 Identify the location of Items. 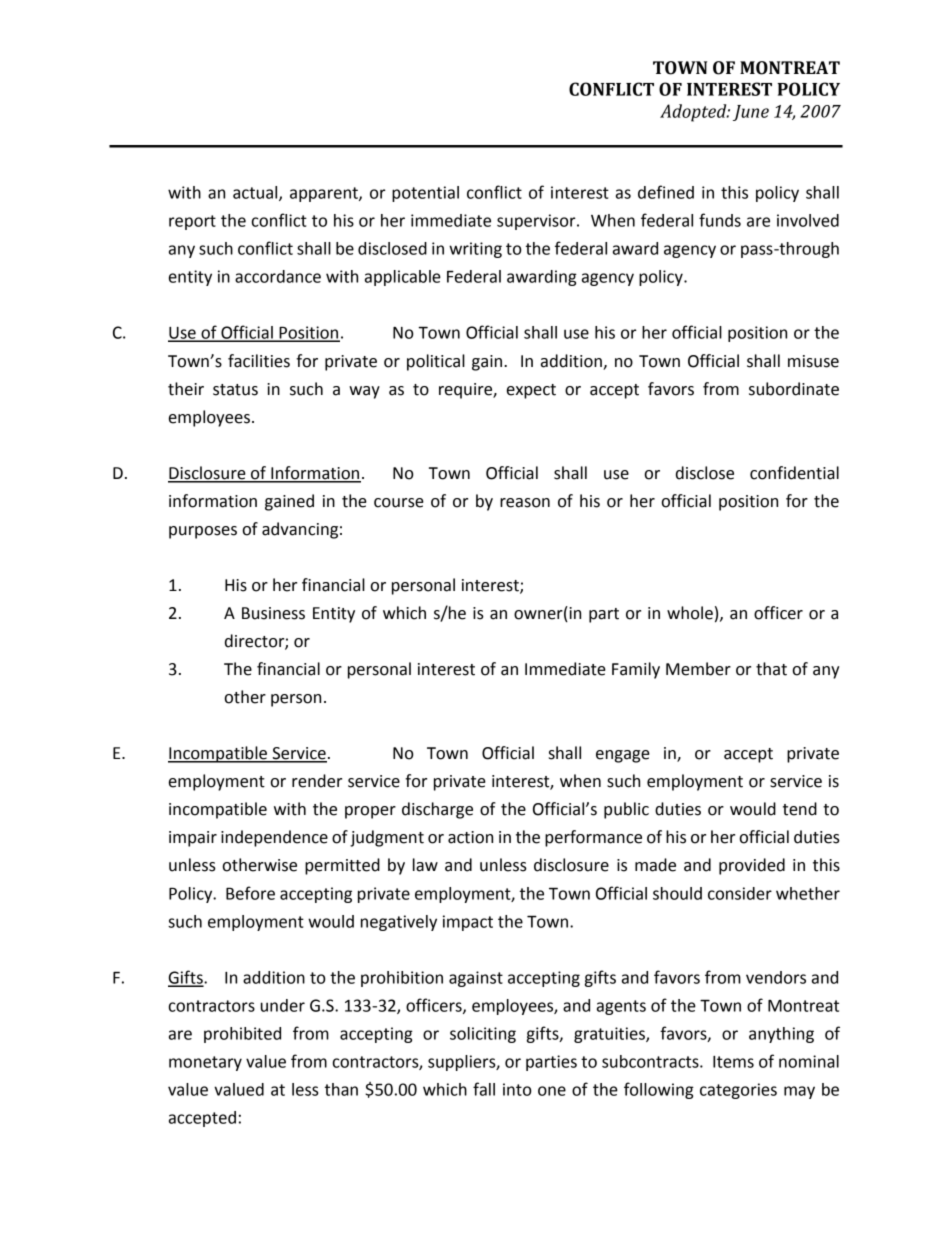
(733, 1062).
